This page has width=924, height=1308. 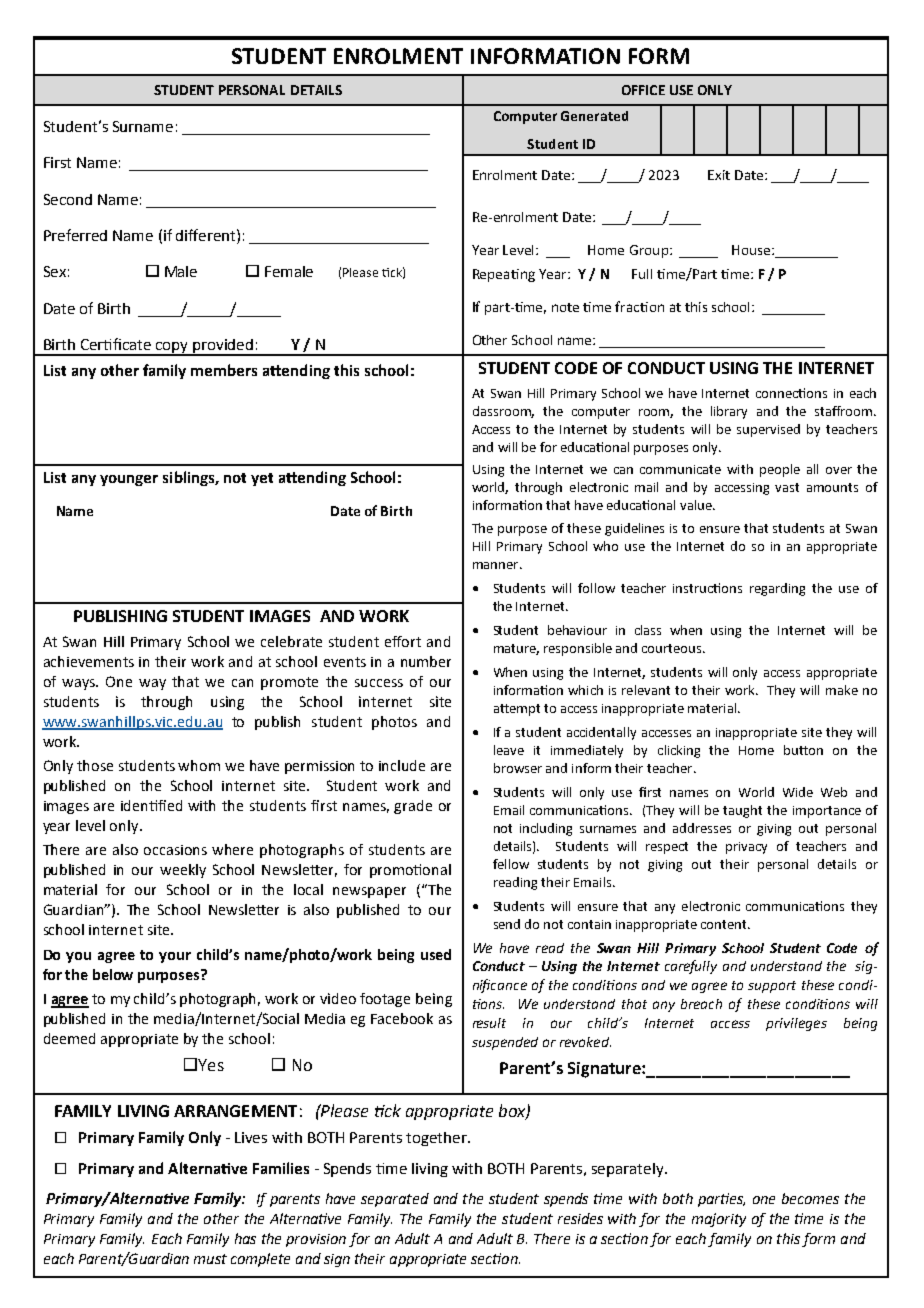 What do you see at coordinates (426, 661) in the page?
I see `number` at bounding box center [426, 661].
